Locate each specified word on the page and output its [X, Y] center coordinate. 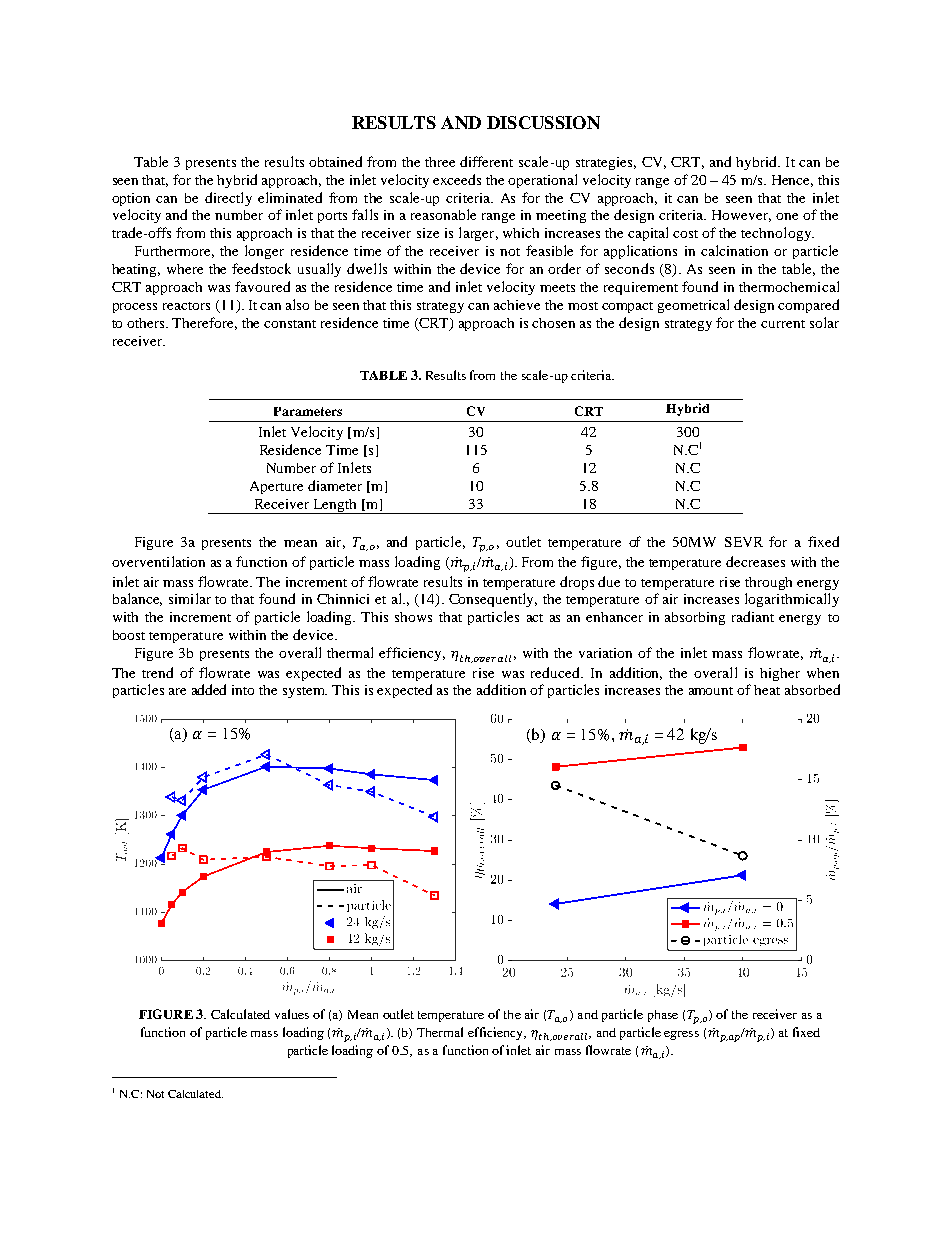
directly [228, 199]
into [243, 690]
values [292, 1014]
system [305, 692]
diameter [335, 485]
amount [711, 691]
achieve [517, 305]
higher [780, 674]
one [787, 216]
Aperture [276, 487]
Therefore [204, 323]
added [209, 689]
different [486, 161]
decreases [755, 561]
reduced [557, 672]
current [783, 324]
